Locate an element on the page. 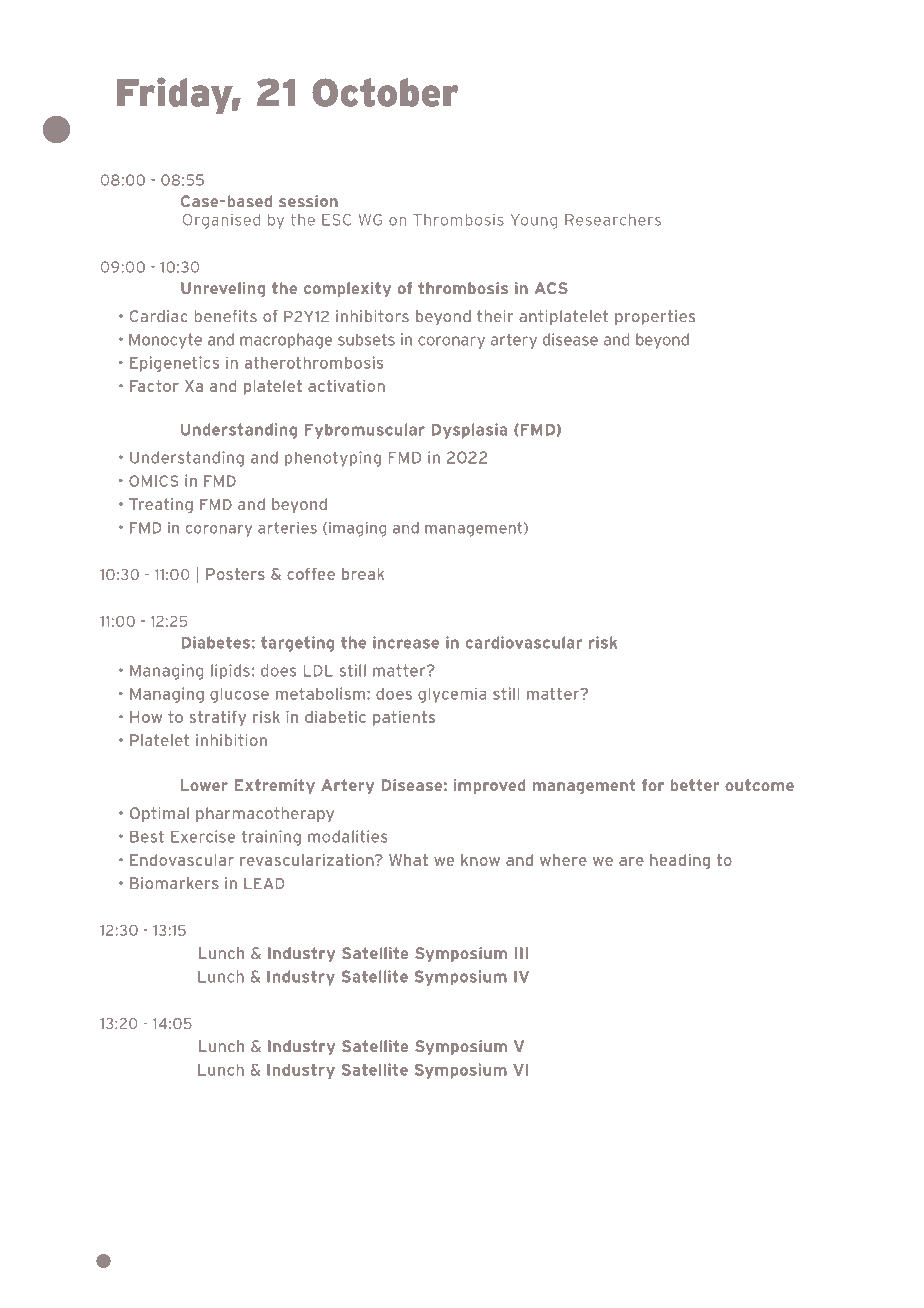 Image resolution: width=924 pixels, height=1308 pixels. October is located at coordinates (385, 92).
